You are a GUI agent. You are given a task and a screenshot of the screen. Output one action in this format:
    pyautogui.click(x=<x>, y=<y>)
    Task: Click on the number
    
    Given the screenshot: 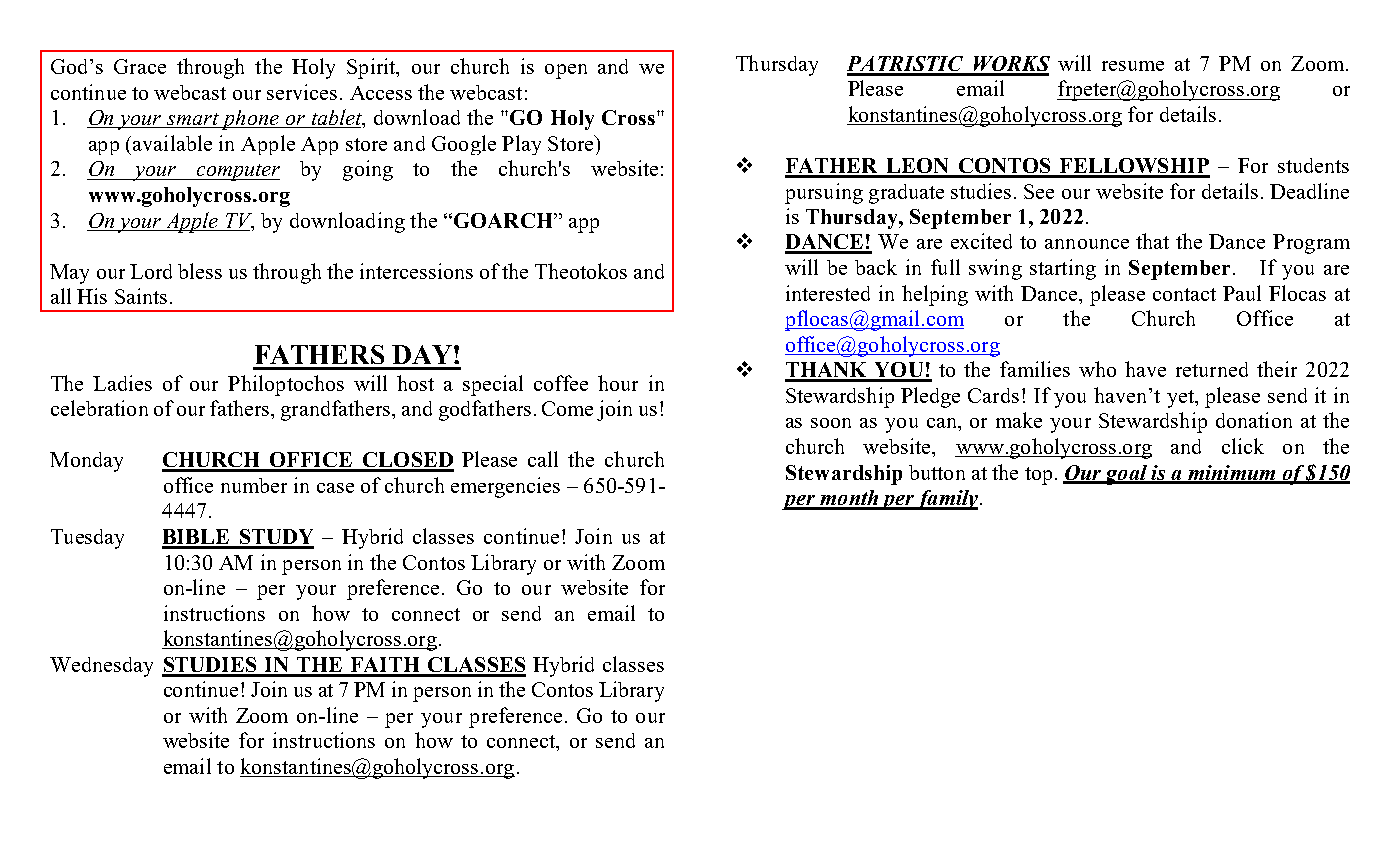 What is the action you would take?
    pyautogui.click(x=254, y=485)
